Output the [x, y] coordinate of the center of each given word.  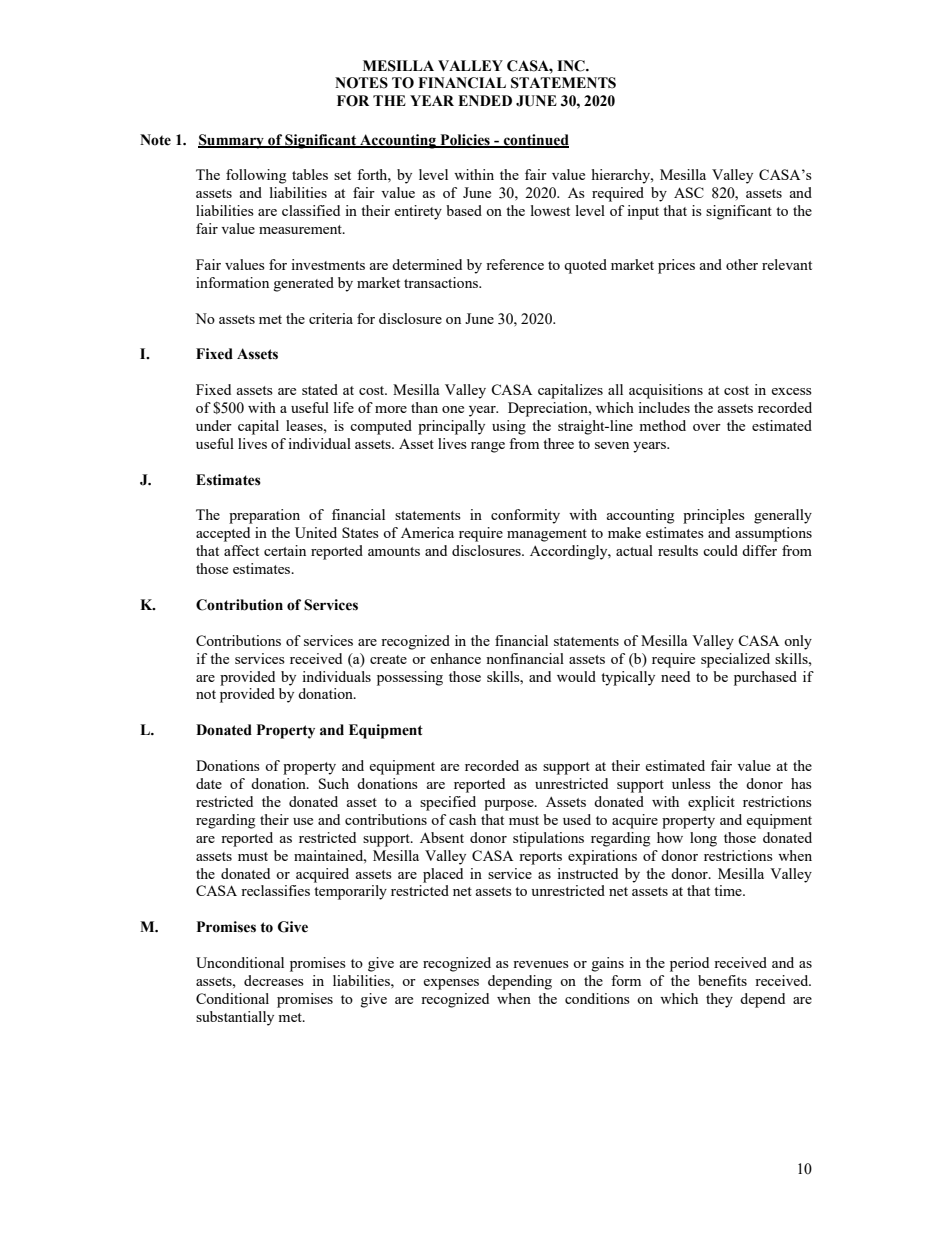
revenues [541, 964]
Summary [232, 141]
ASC [689, 192]
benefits [722, 980]
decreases [274, 980]
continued [535, 140]
